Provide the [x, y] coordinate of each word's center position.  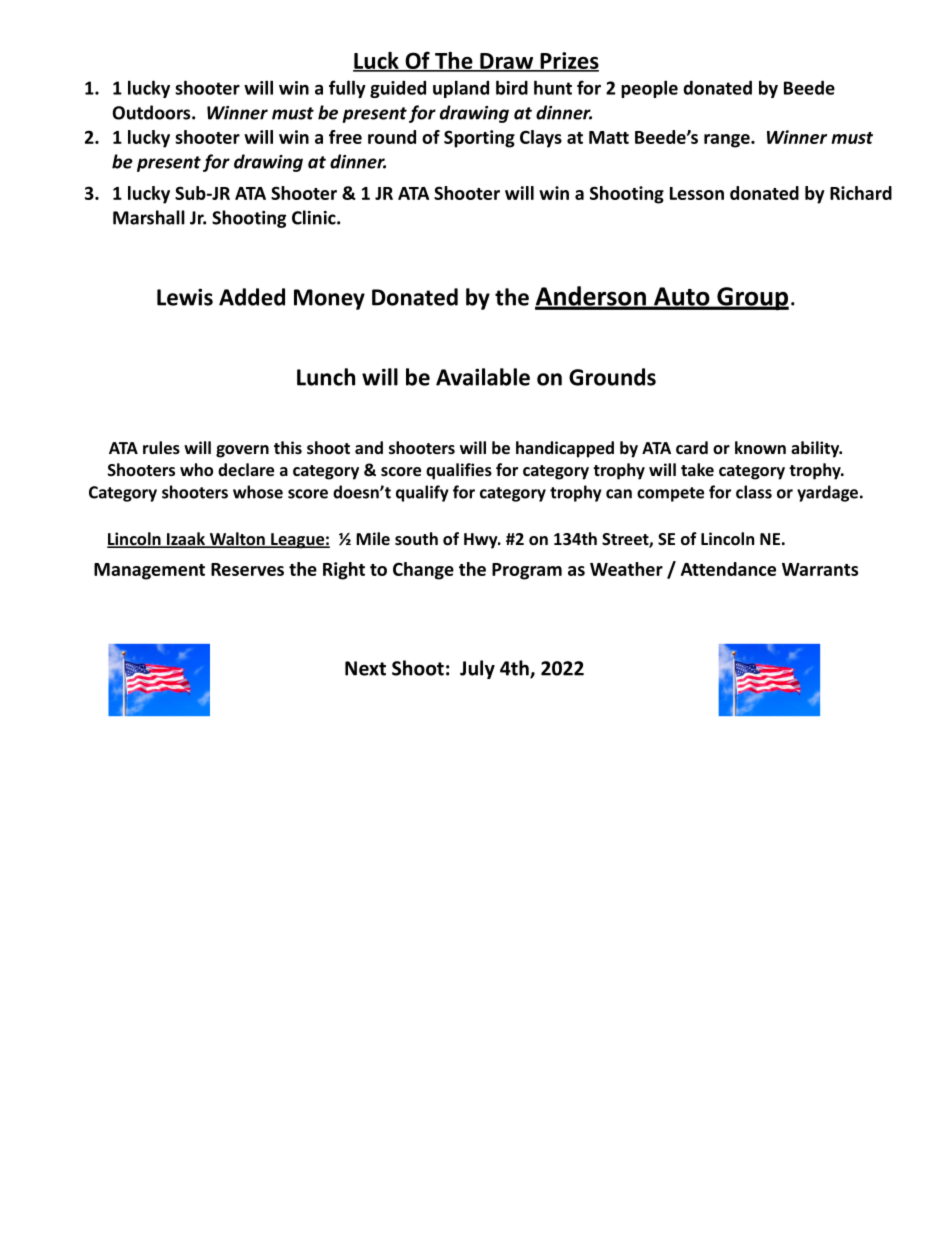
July [477, 669]
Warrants [820, 569]
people [649, 89]
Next [365, 668]
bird [512, 87]
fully [347, 89]
